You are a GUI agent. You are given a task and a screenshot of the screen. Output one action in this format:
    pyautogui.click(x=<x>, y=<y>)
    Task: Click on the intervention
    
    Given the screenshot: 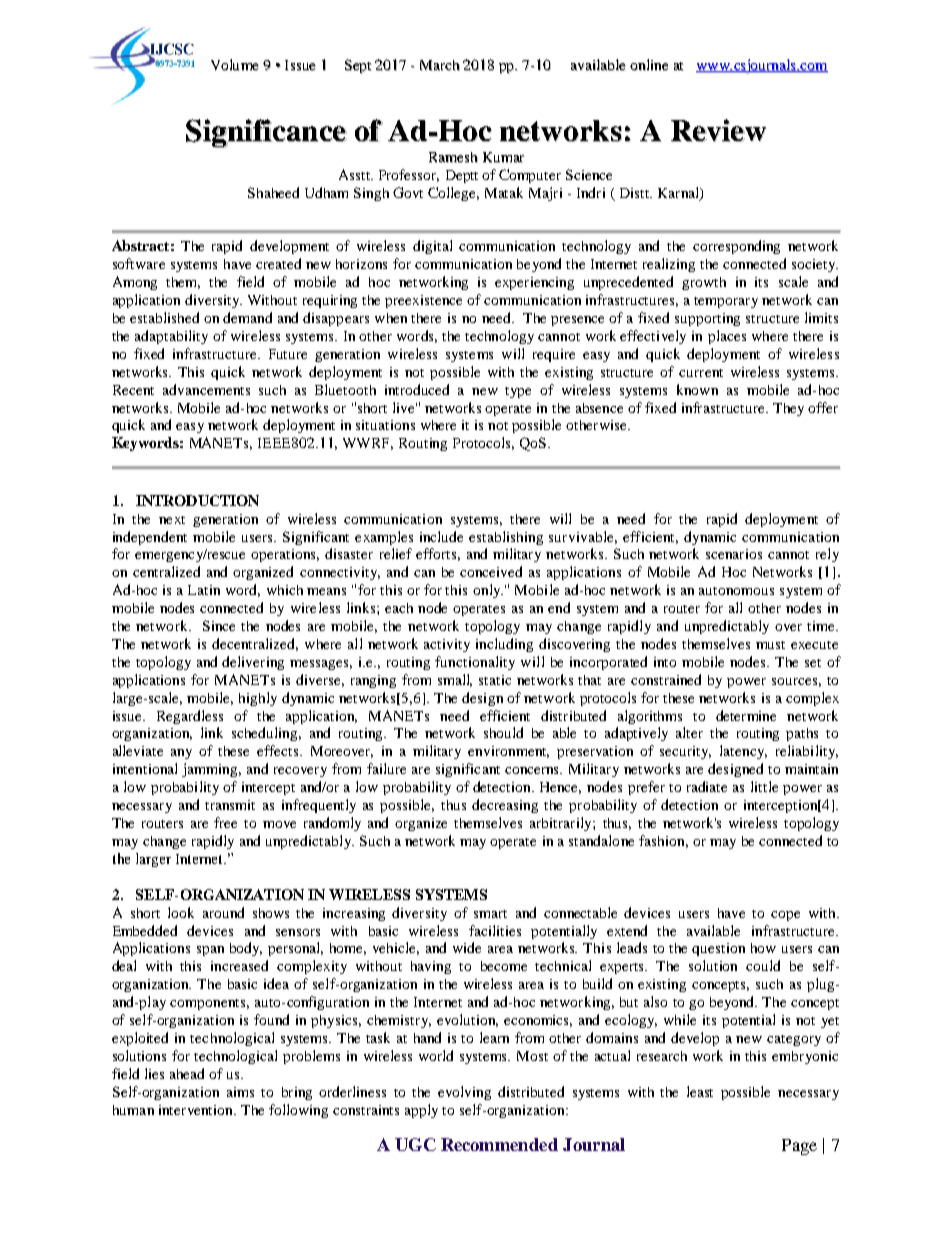 What is the action you would take?
    pyautogui.click(x=197, y=1110)
